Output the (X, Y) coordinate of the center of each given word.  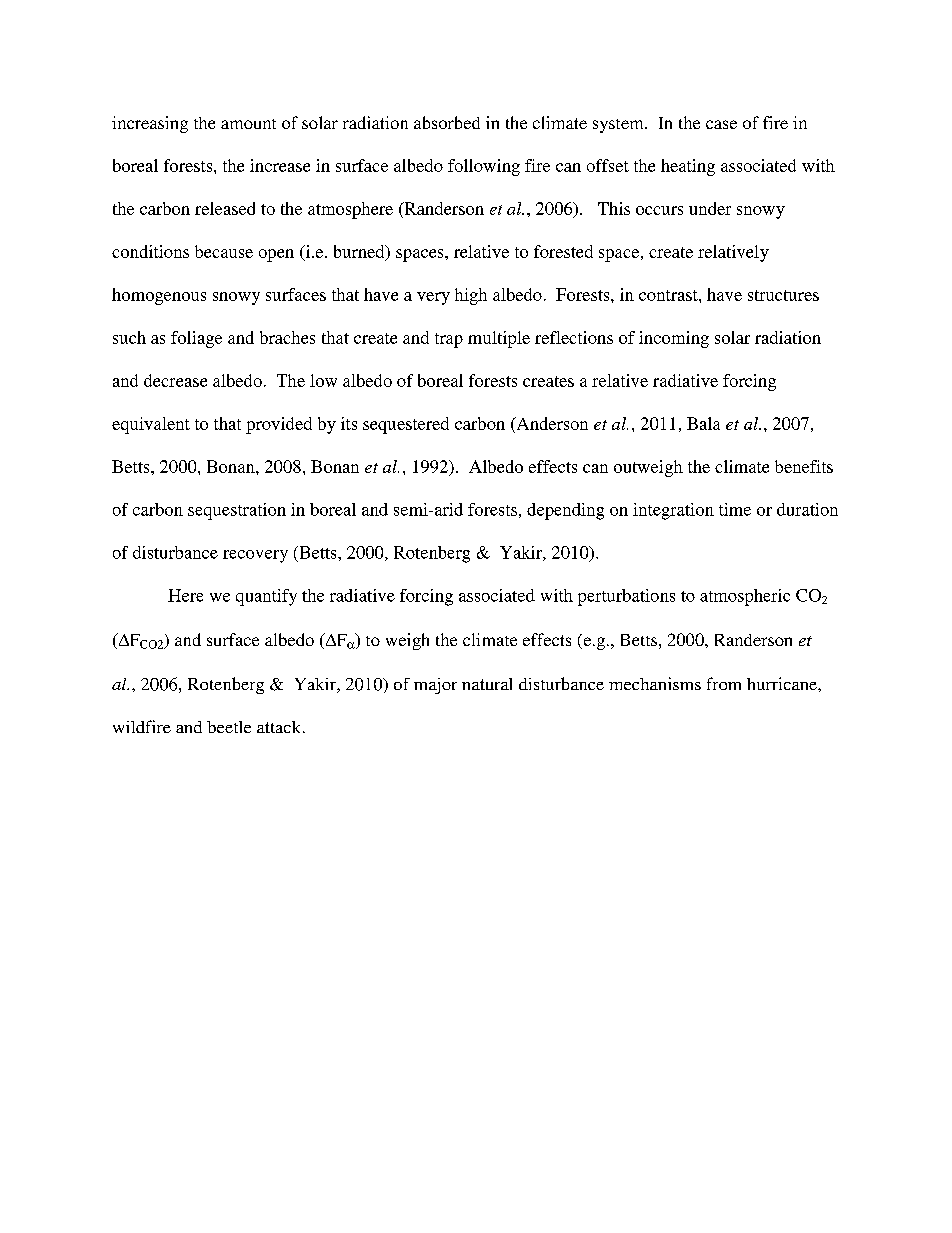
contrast (669, 295)
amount (248, 124)
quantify (266, 597)
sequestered (406, 425)
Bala (703, 423)
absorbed (447, 122)
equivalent (151, 425)
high (471, 296)
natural (487, 684)
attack (280, 727)
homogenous (159, 296)
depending (565, 511)
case (721, 124)
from (724, 683)
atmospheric (745, 597)
